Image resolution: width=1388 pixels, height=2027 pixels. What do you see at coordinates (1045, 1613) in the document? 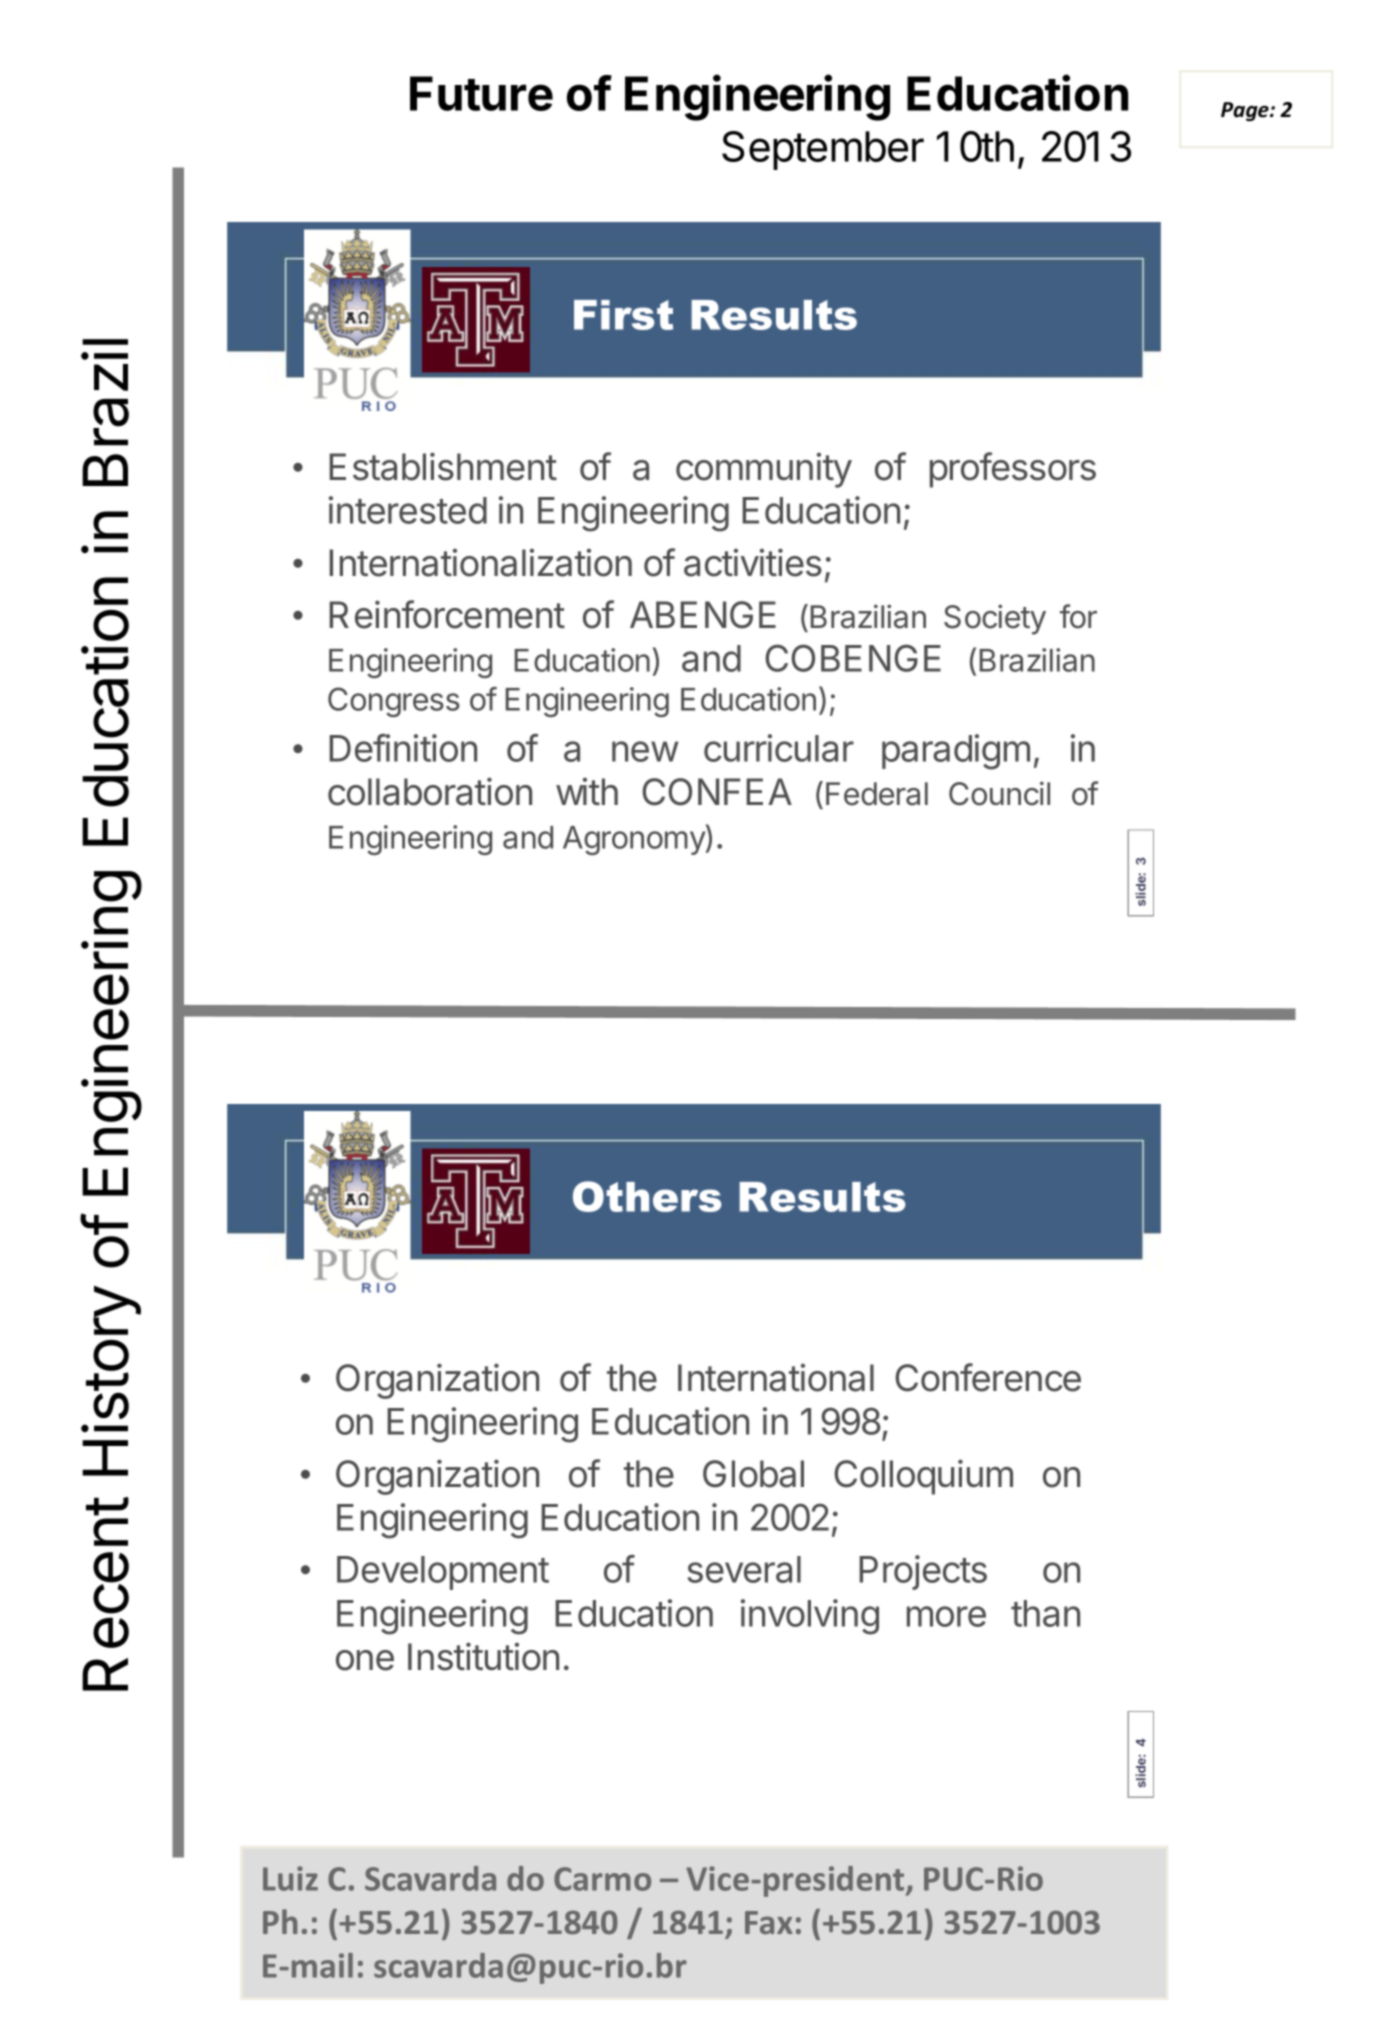
I see `than` at bounding box center [1045, 1613].
